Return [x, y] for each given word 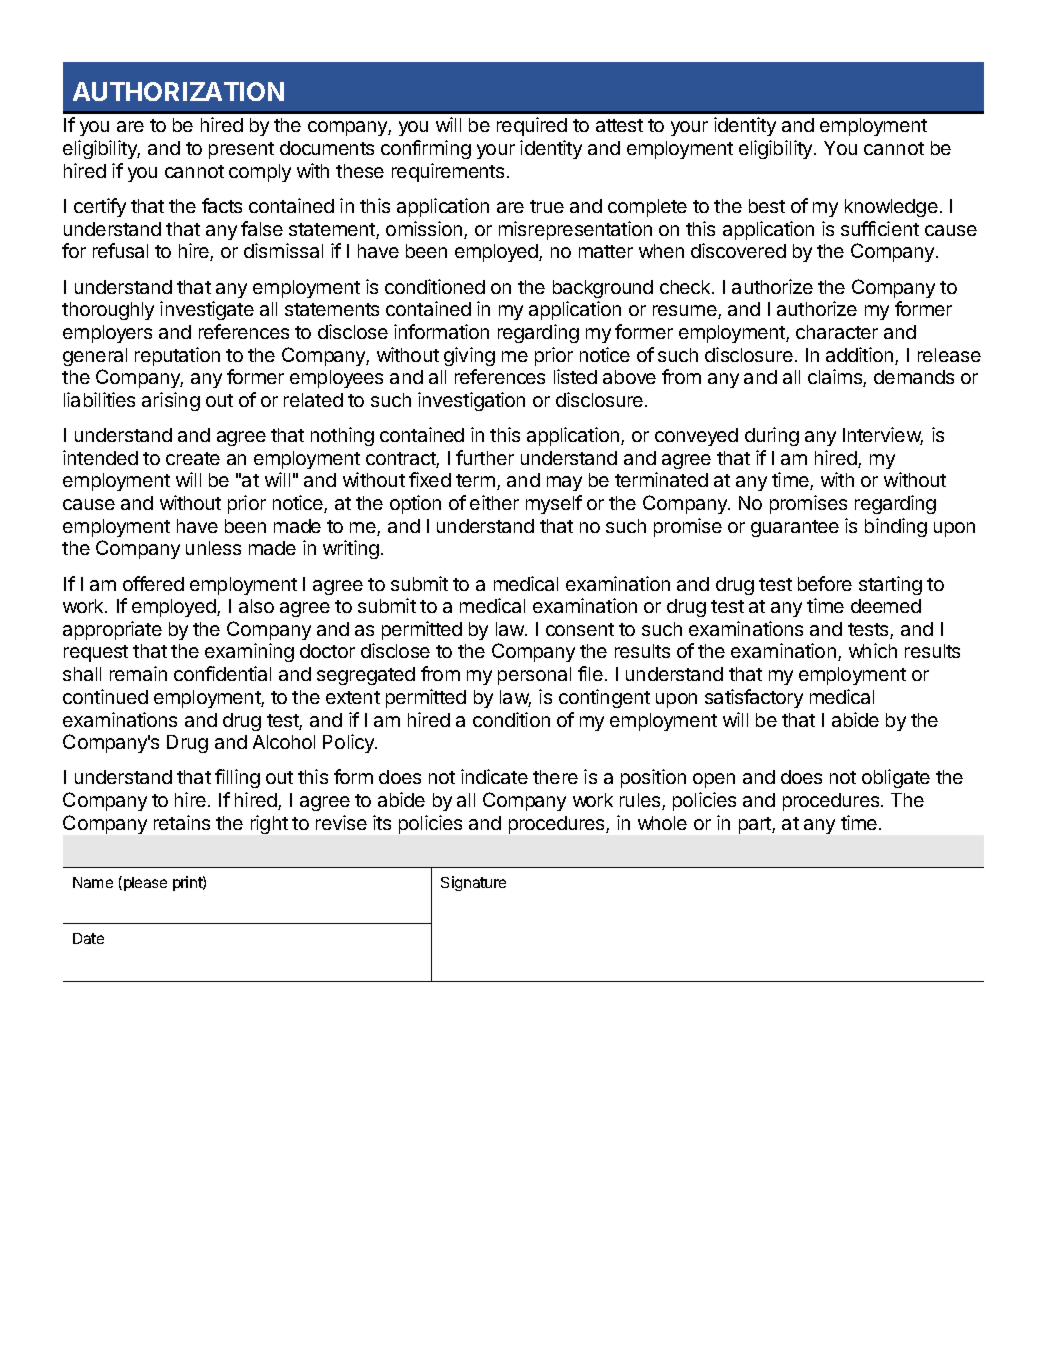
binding [896, 527]
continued [105, 696]
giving [469, 356]
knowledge [891, 208]
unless [213, 548]
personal [534, 676]
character [837, 332]
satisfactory [754, 698]
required [532, 126]
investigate [207, 310]
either [494, 502]
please [145, 884]
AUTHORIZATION [178, 91]
